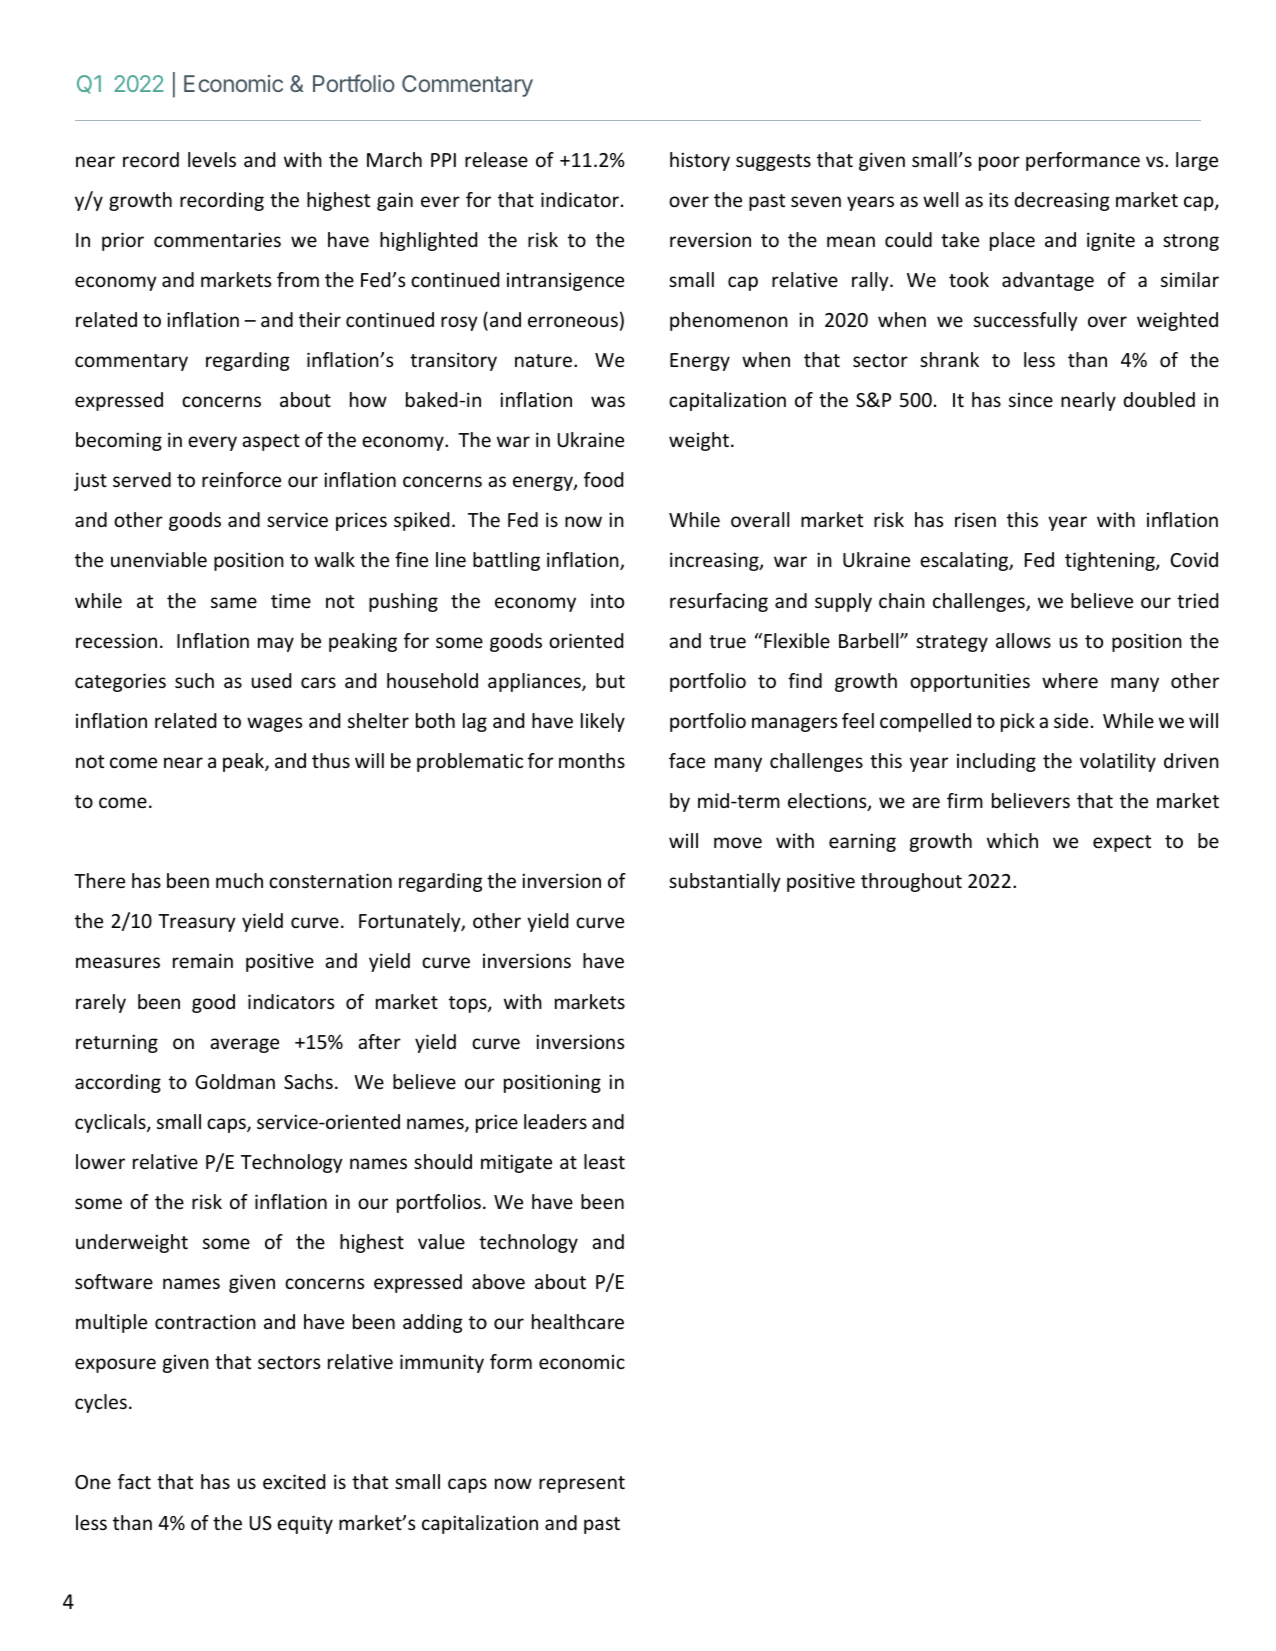 This screenshot has width=1276, height=1651. What do you see at coordinates (578, 1321) in the screenshot?
I see `healthcare` at bounding box center [578, 1321].
